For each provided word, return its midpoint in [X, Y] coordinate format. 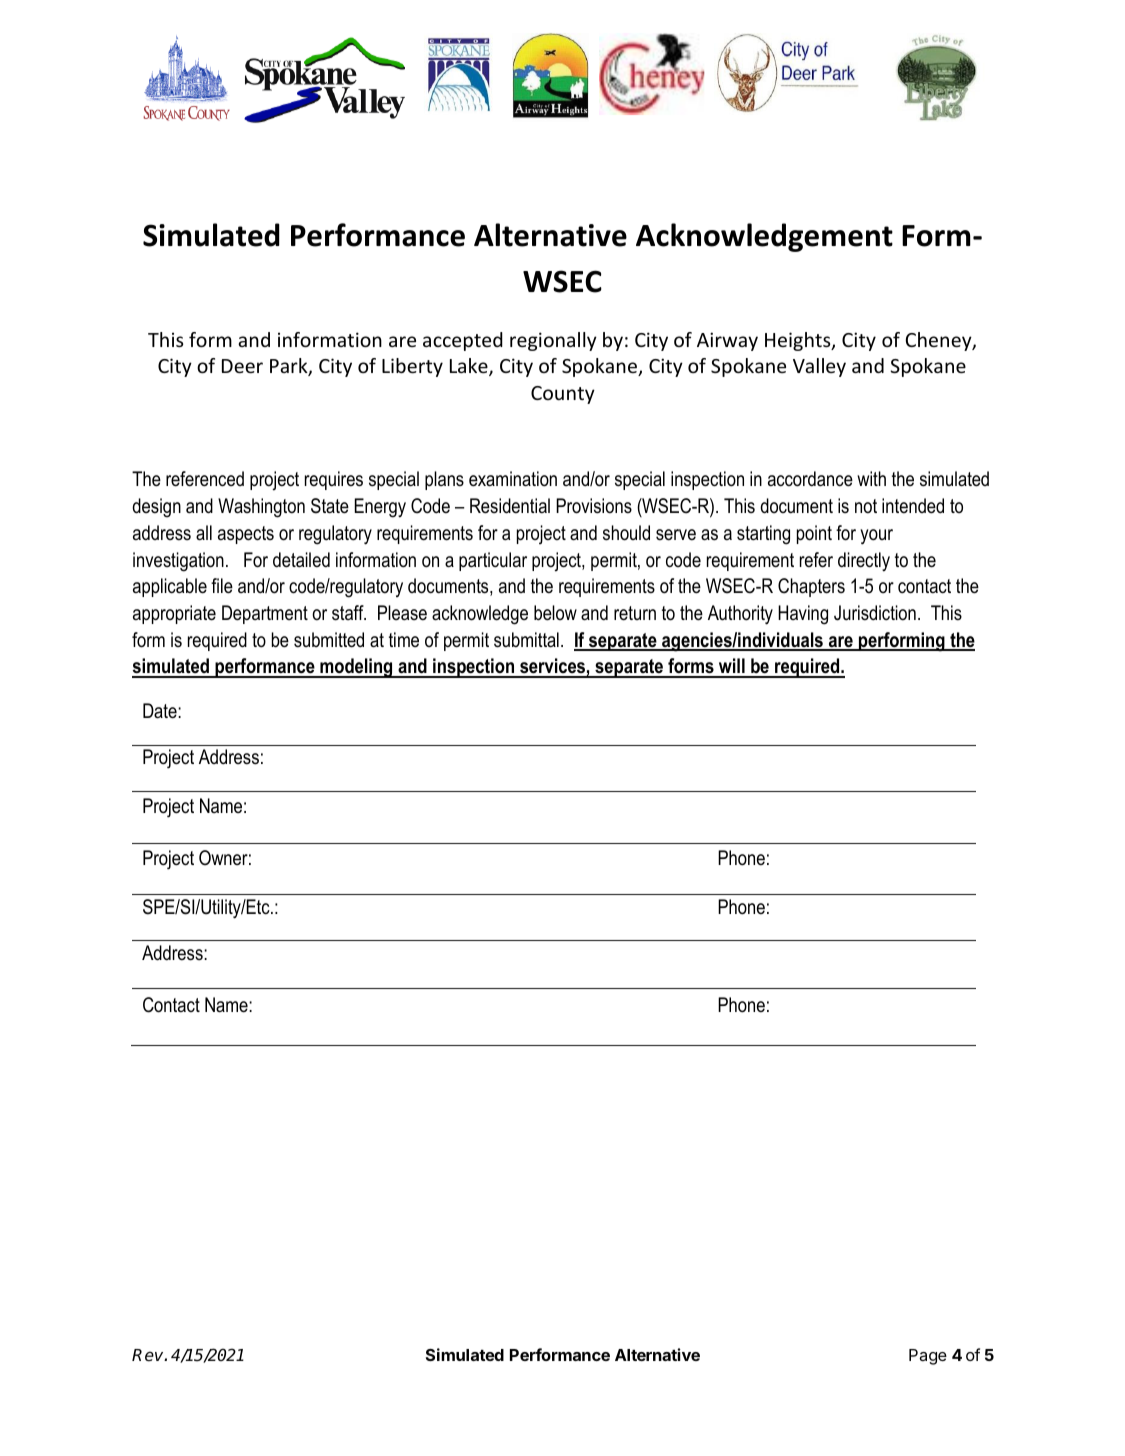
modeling [356, 668]
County [563, 395]
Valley [819, 367]
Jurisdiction [875, 613]
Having [803, 615]
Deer [242, 366]
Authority [740, 615]
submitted [329, 640]
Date [161, 711]
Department [265, 614]
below [555, 613]
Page [928, 1357]
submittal [526, 640]
